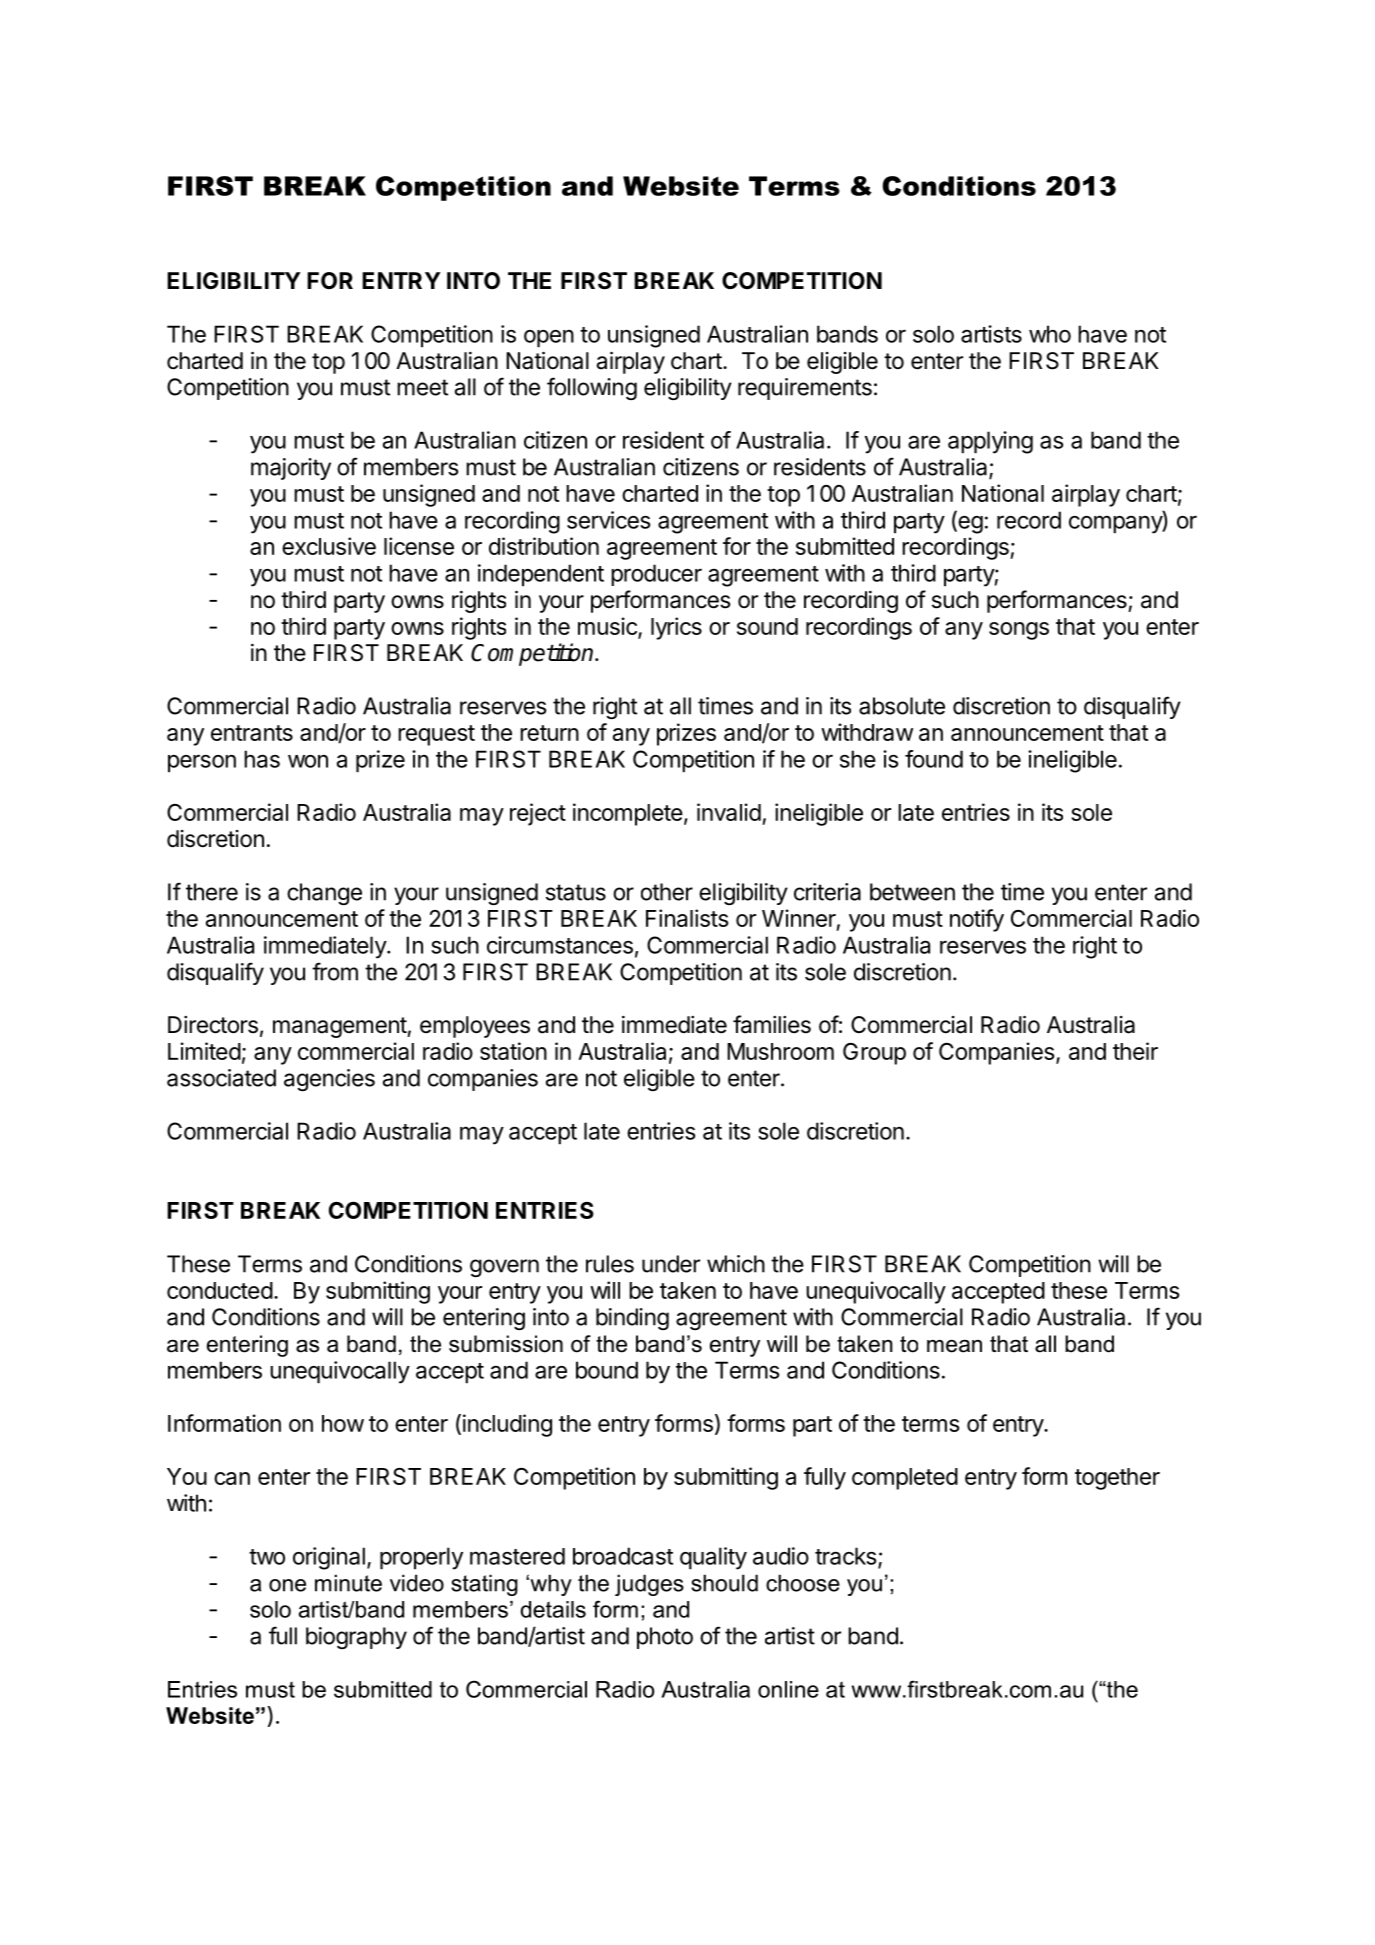  Describe the element at coordinates (1050, 334) in the screenshot. I see `who` at that location.
